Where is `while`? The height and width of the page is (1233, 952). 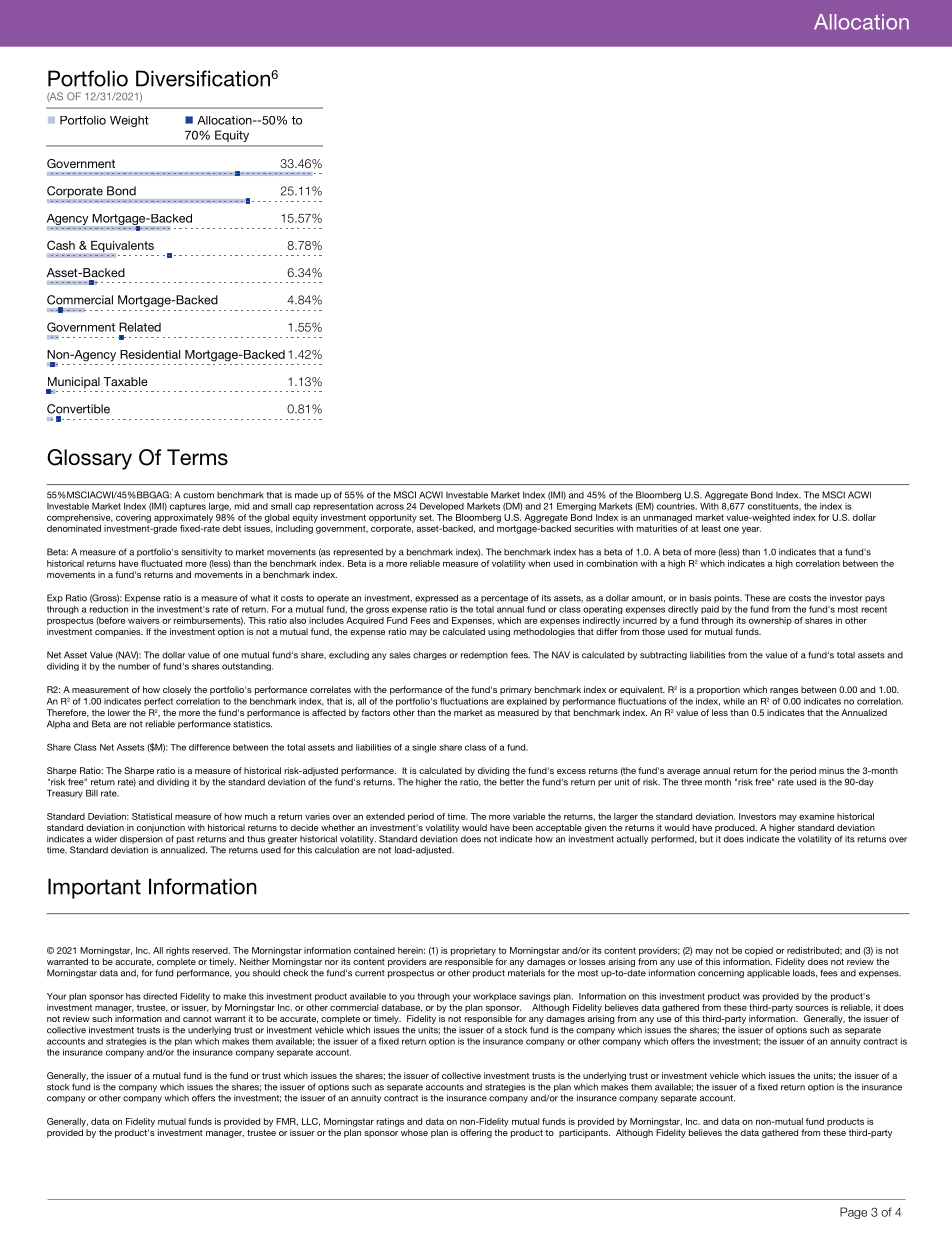 while is located at coordinates (734, 701).
